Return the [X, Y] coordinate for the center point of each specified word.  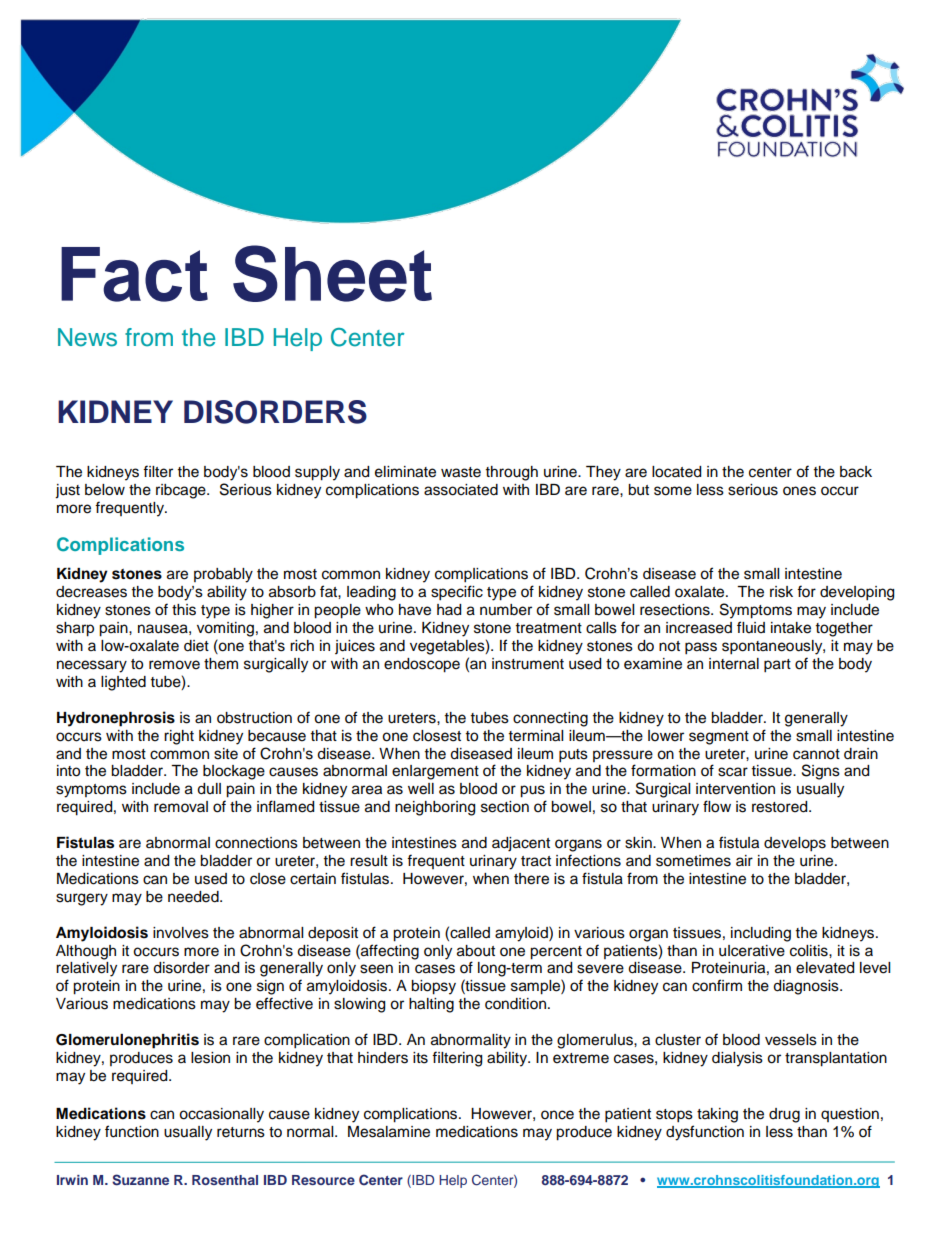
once [557, 1115]
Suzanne [140, 1180]
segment [719, 738]
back [856, 472]
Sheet [332, 273]
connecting [550, 719]
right [179, 737]
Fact [134, 274]
